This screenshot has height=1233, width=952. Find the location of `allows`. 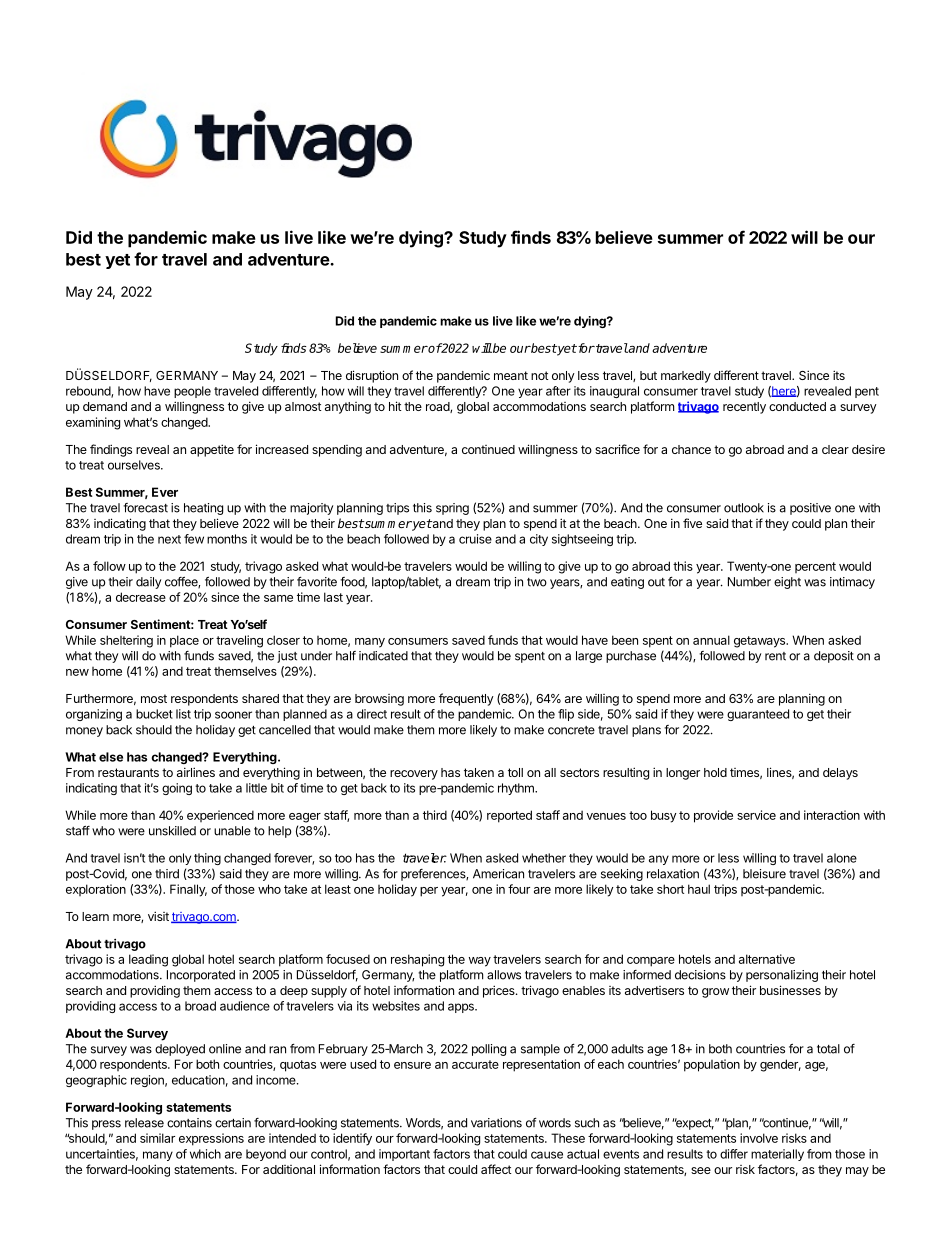

allows is located at coordinates (504, 975).
